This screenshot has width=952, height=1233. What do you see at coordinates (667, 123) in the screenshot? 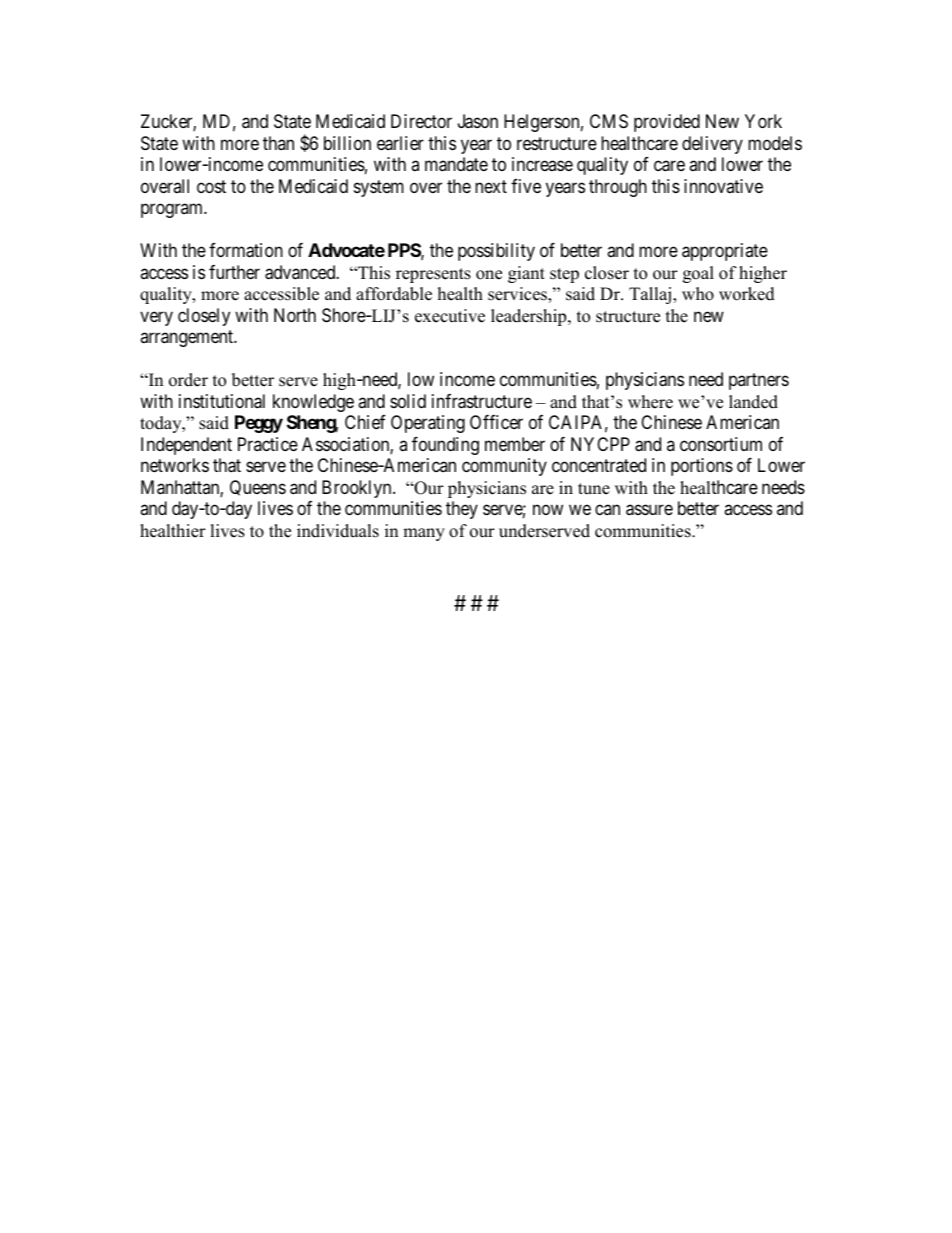
I see `provided` at bounding box center [667, 123].
